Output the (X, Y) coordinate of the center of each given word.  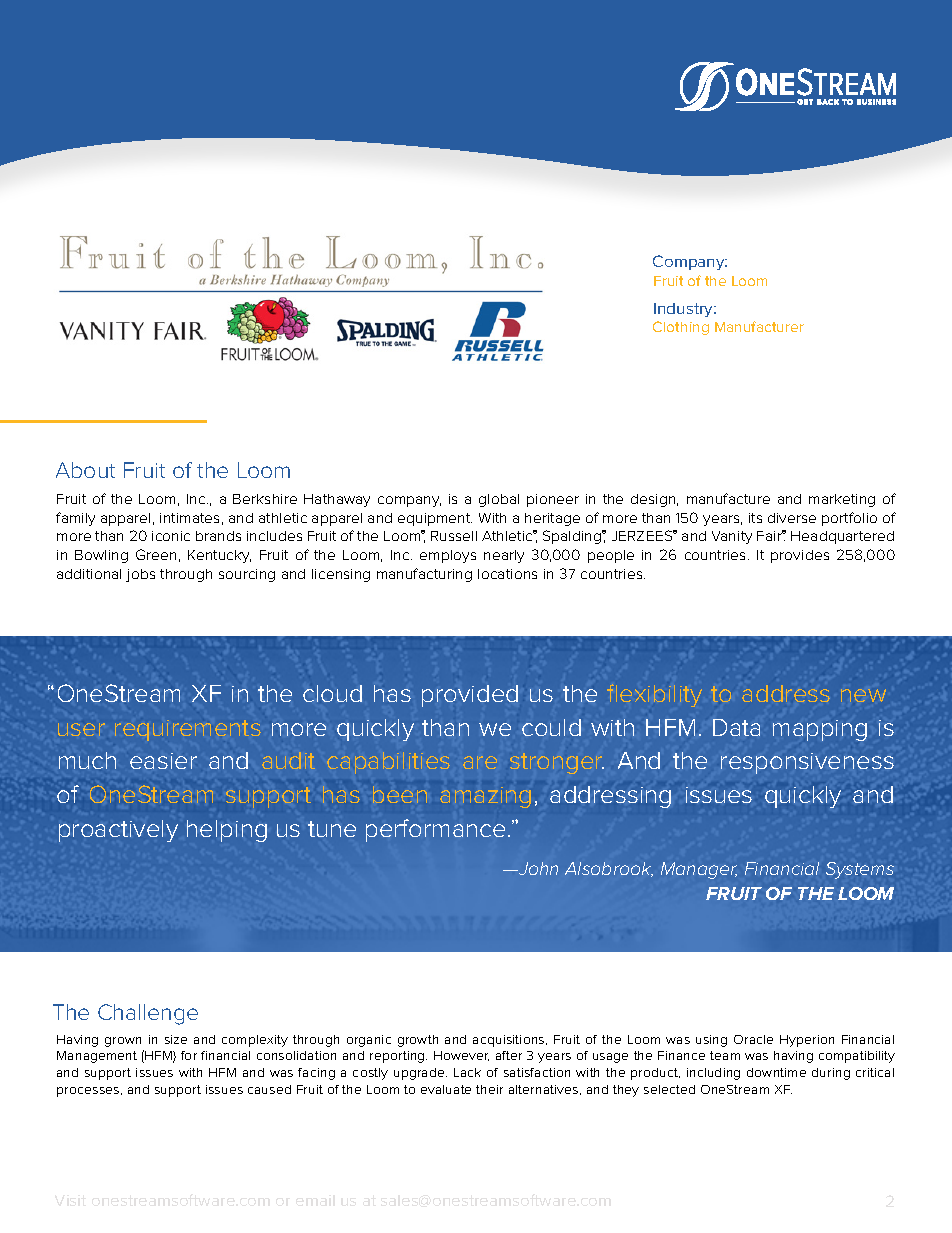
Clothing (681, 328)
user (81, 729)
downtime (776, 1072)
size (176, 1039)
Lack (467, 1072)
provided (470, 696)
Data (736, 727)
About (85, 470)
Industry (685, 310)
